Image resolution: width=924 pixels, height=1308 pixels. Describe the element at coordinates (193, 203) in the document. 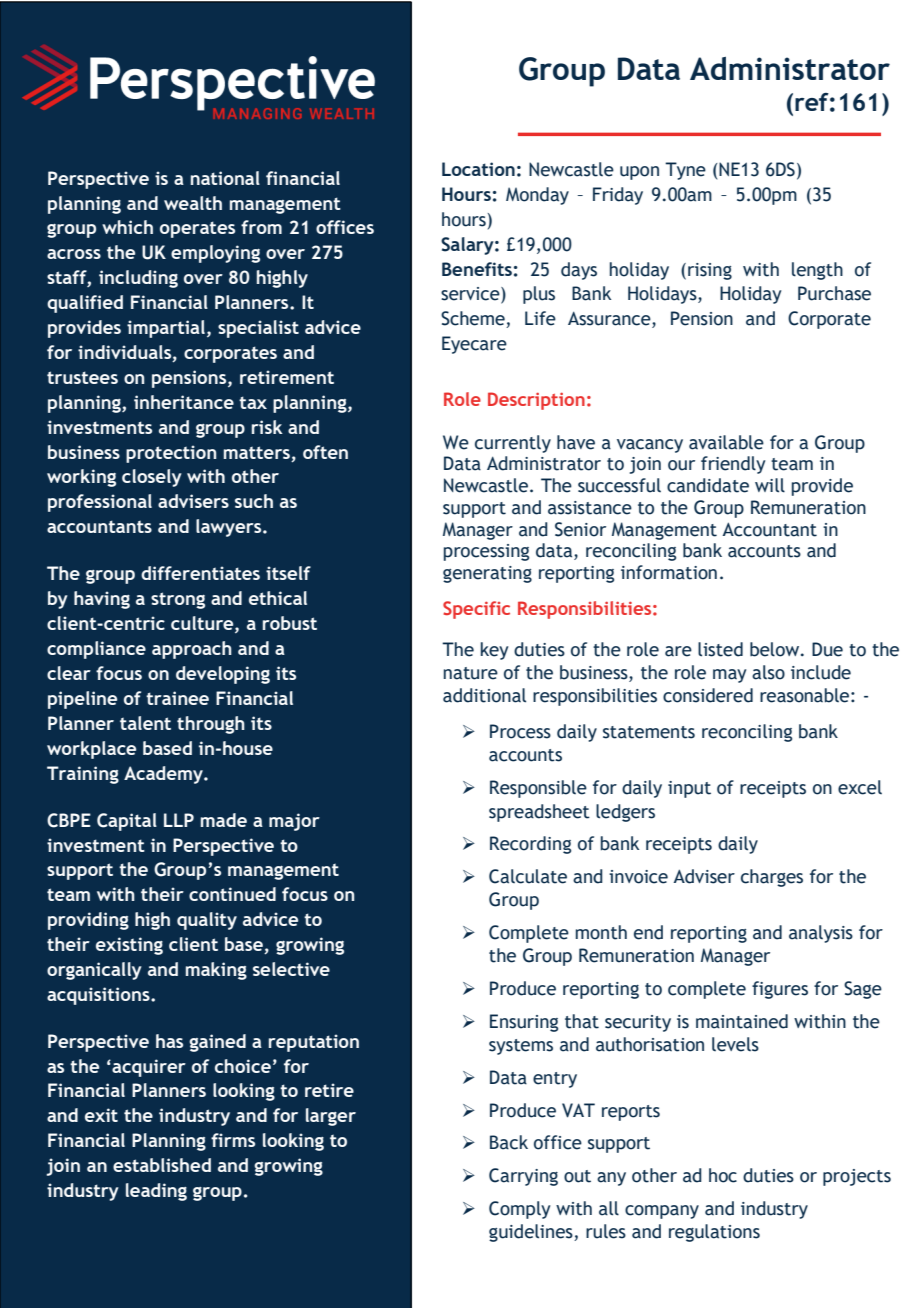

I see `wealth` at that location.
